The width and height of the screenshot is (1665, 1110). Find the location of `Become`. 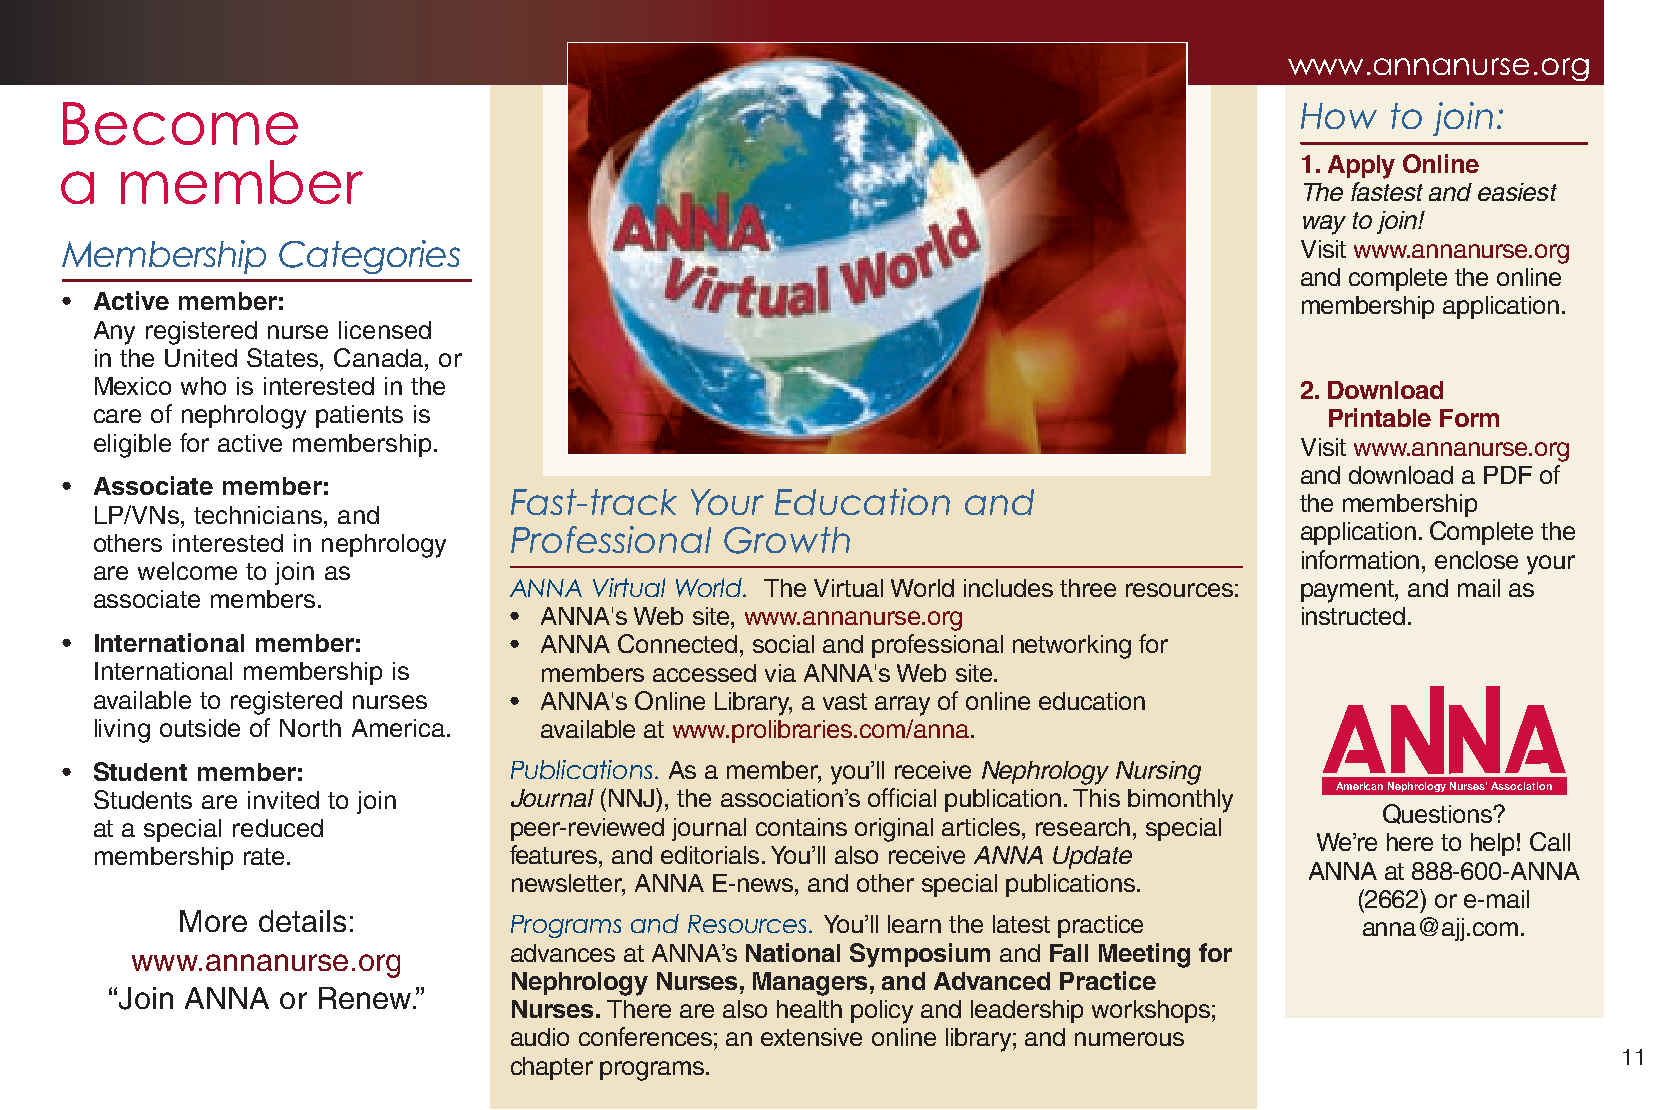

Become is located at coordinates (180, 123).
